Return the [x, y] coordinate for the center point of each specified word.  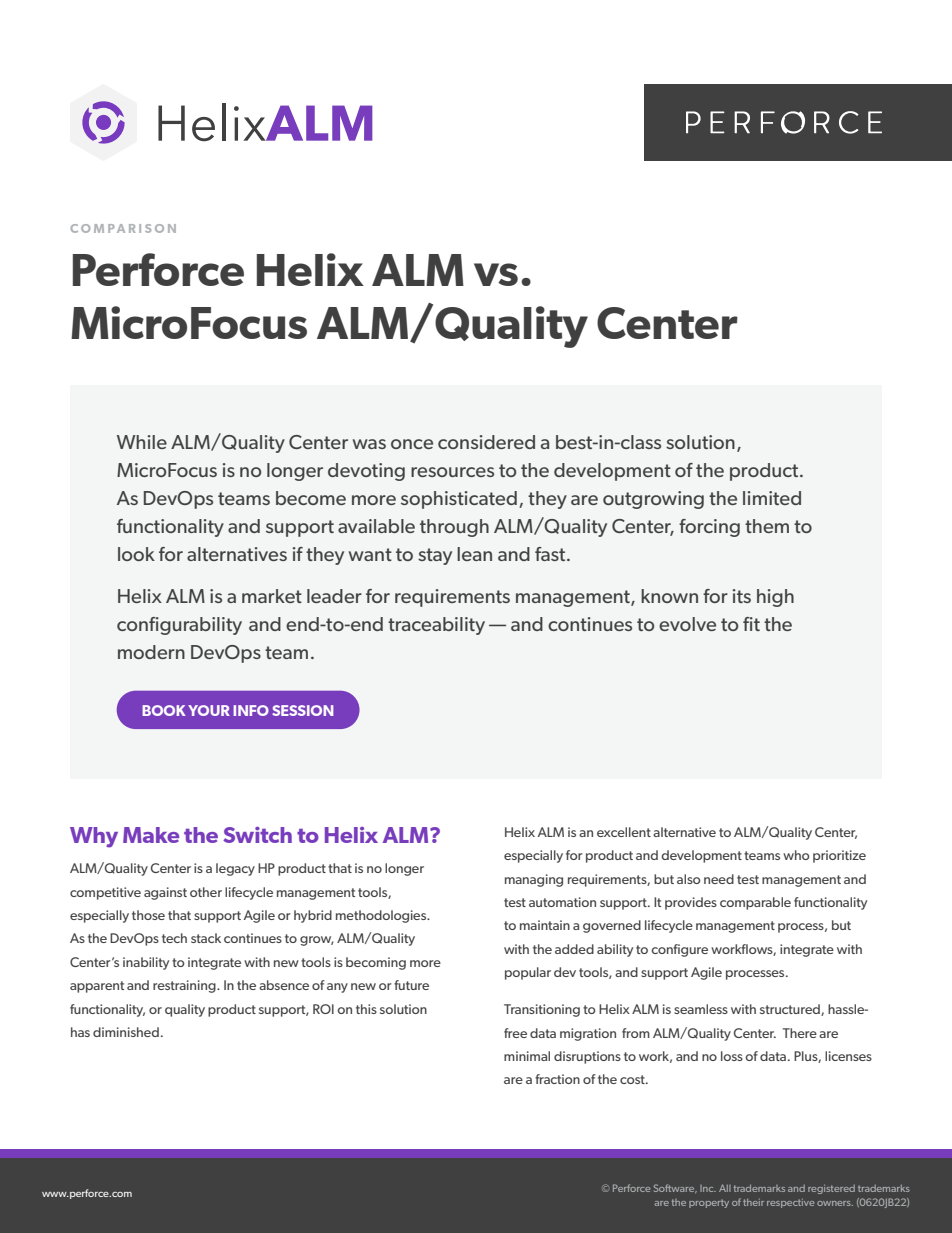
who [796, 855]
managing [534, 880]
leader [334, 596]
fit [751, 624]
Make [151, 835]
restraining [185, 986]
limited [772, 498]
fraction [557, 1079]
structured [791, 1010]
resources [452, 472]
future [411, 985]
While [142, 442]
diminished [126, 1032]
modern [151, 652]
